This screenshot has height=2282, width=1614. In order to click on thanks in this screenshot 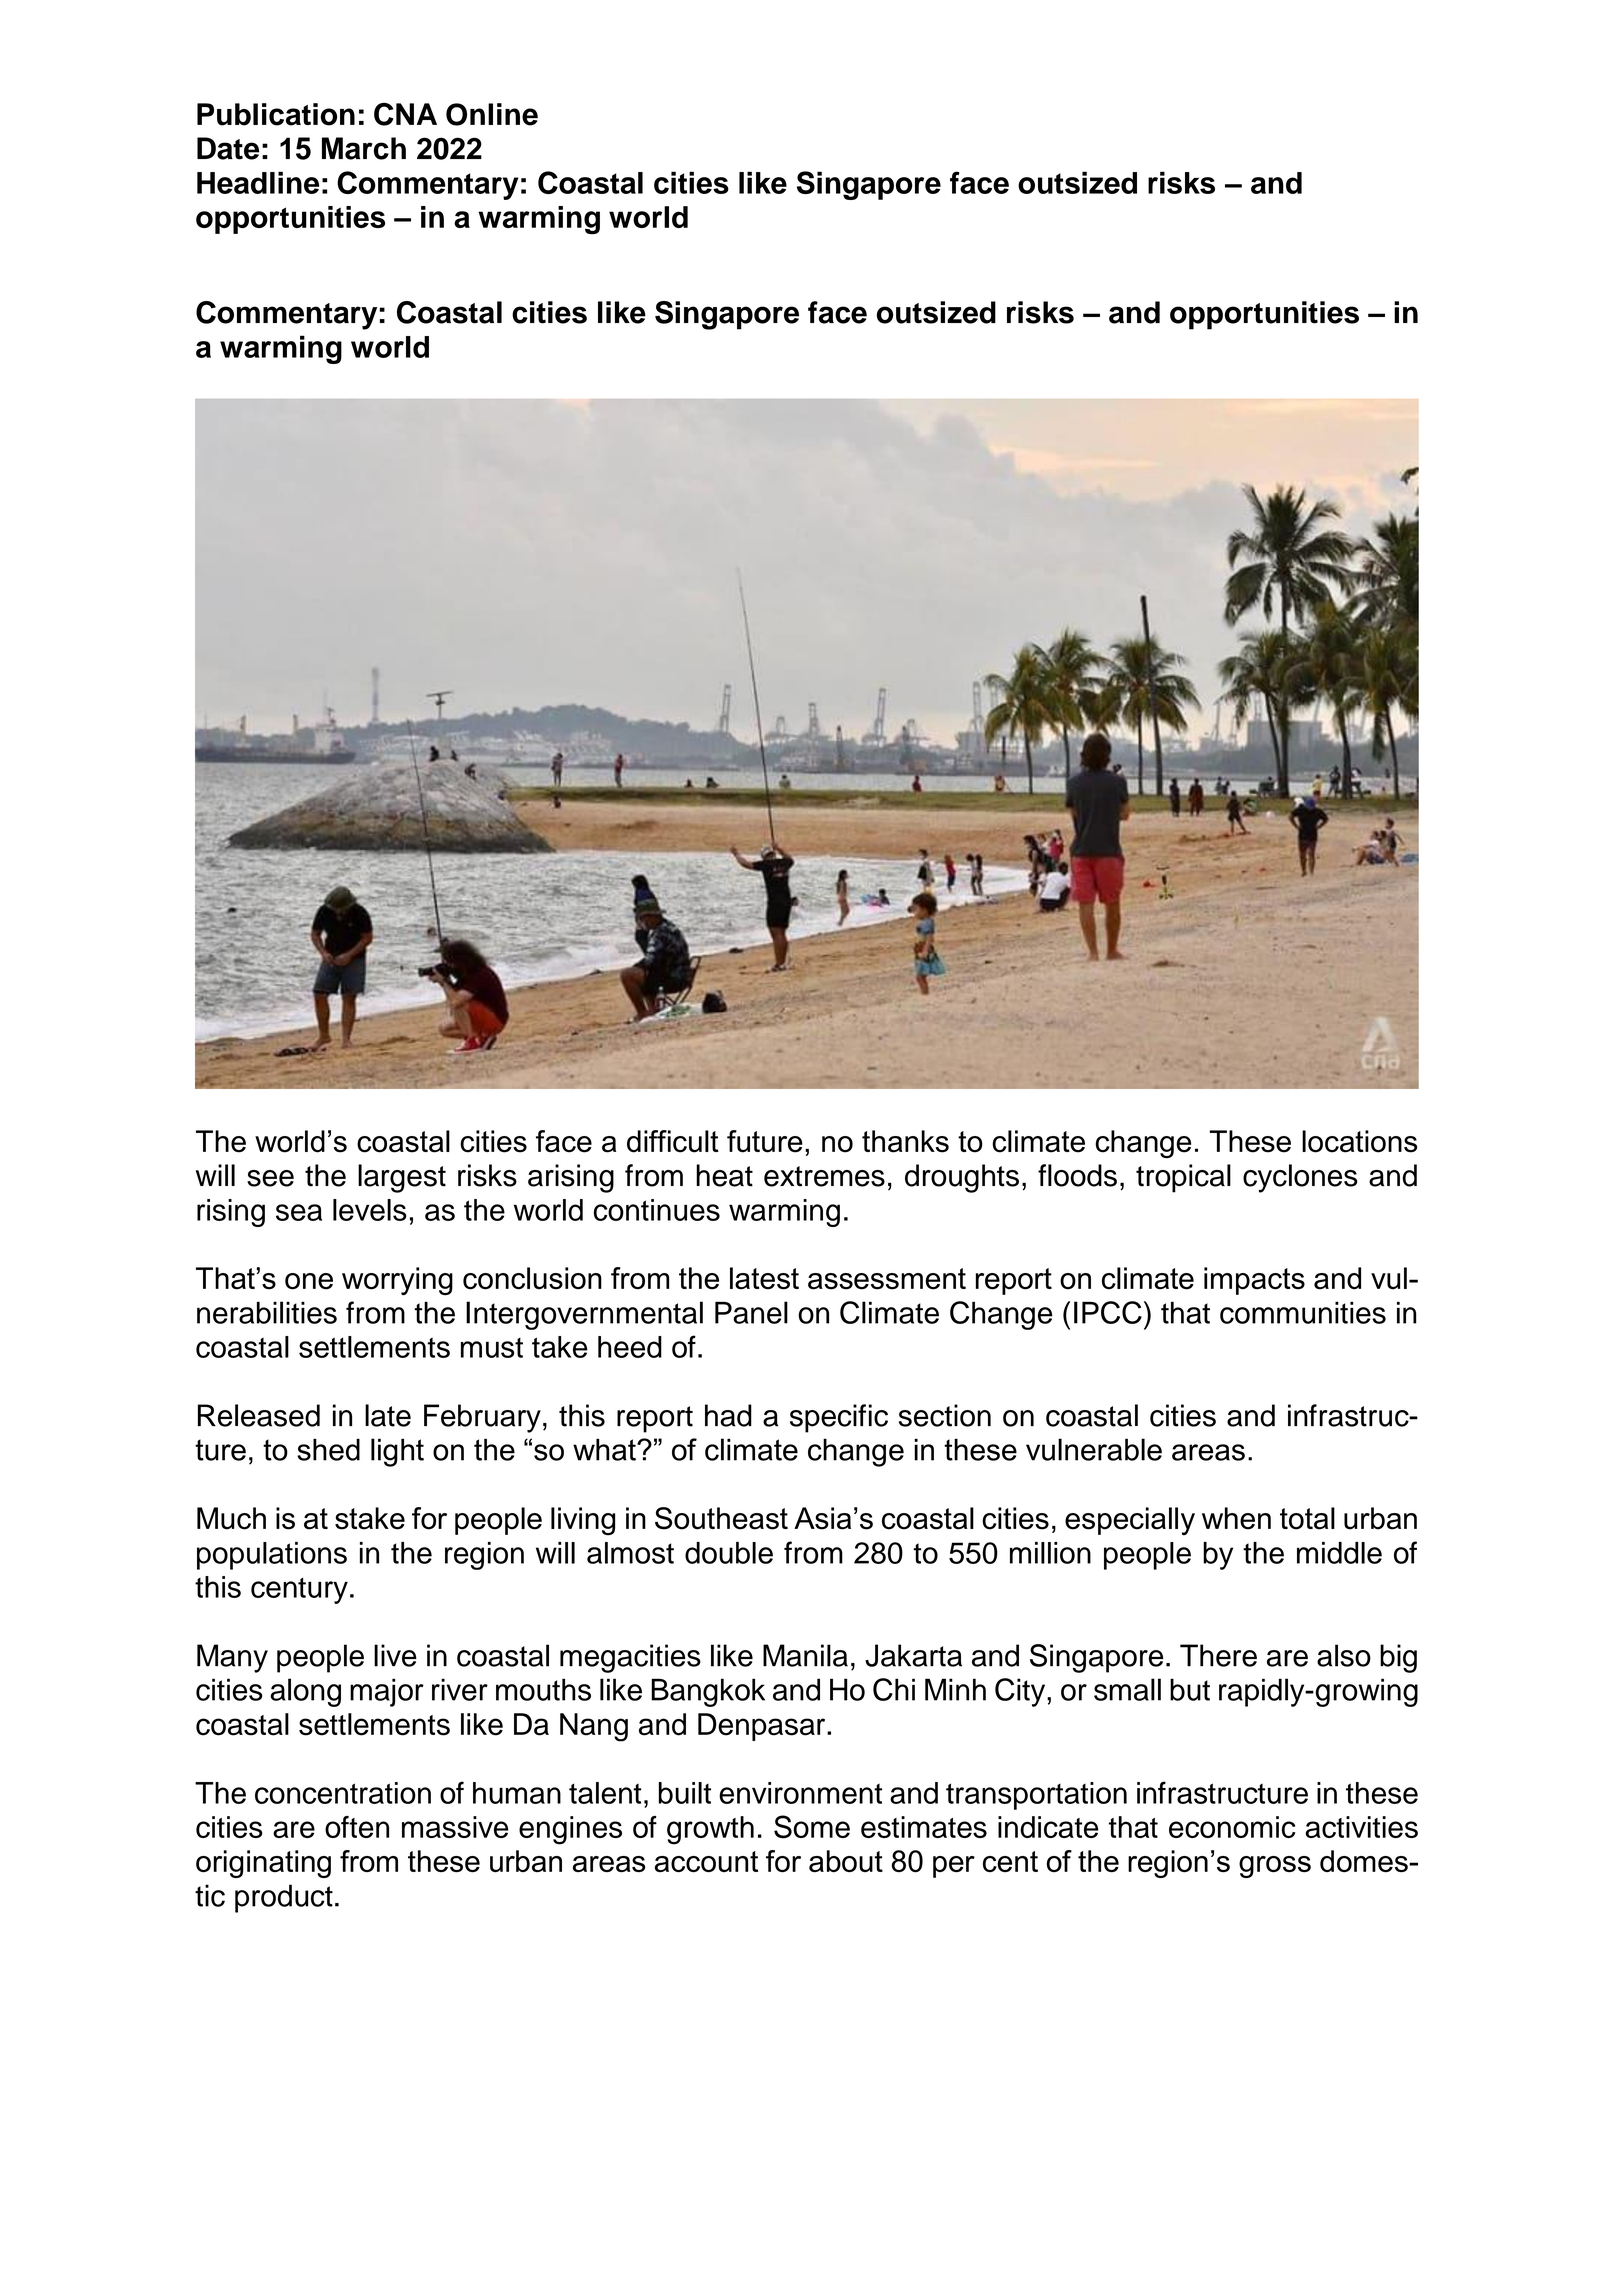, I will do `click(905, 1141)`.
